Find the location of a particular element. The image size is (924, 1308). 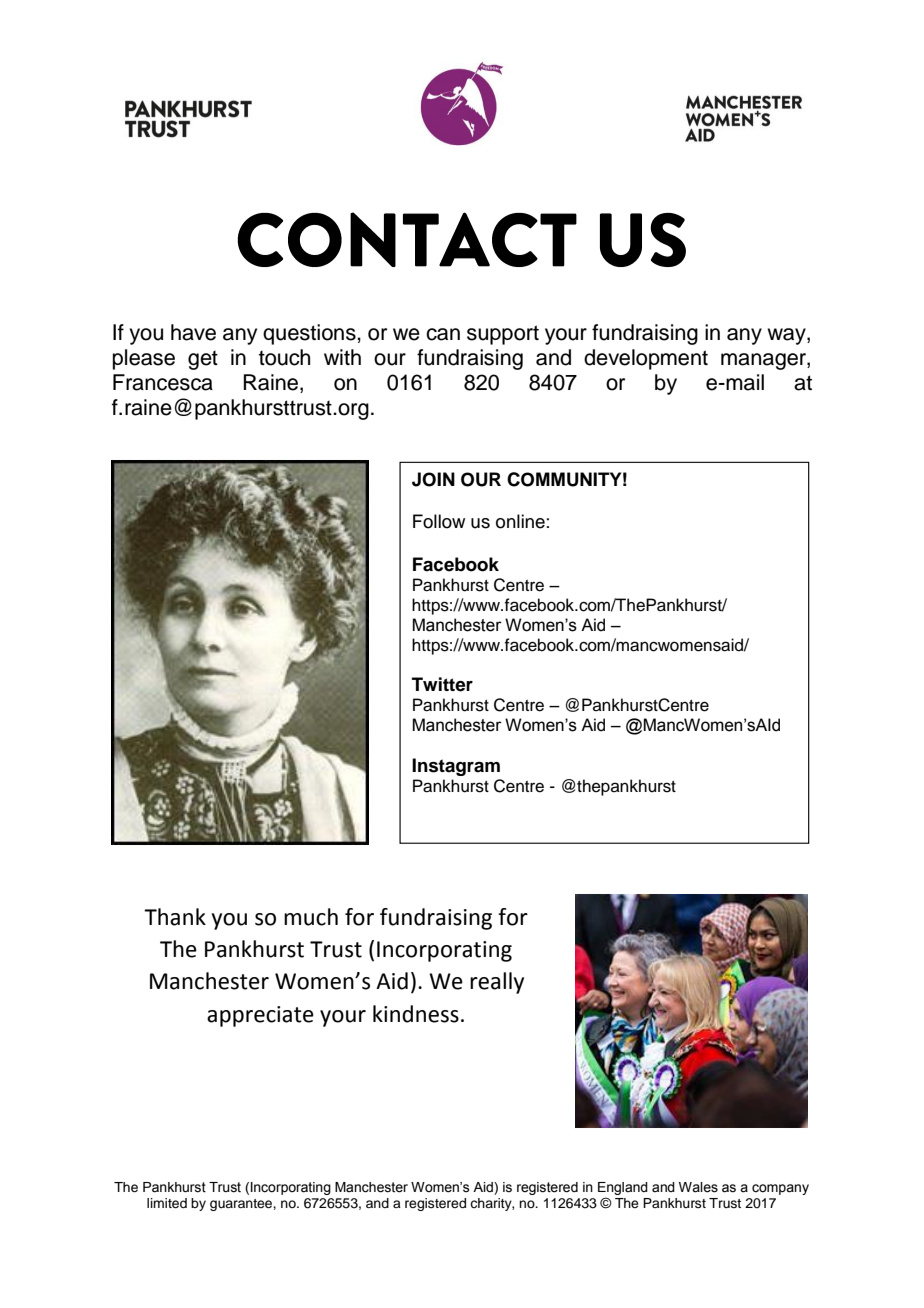

Thank is located at coordinates (175, 917).
